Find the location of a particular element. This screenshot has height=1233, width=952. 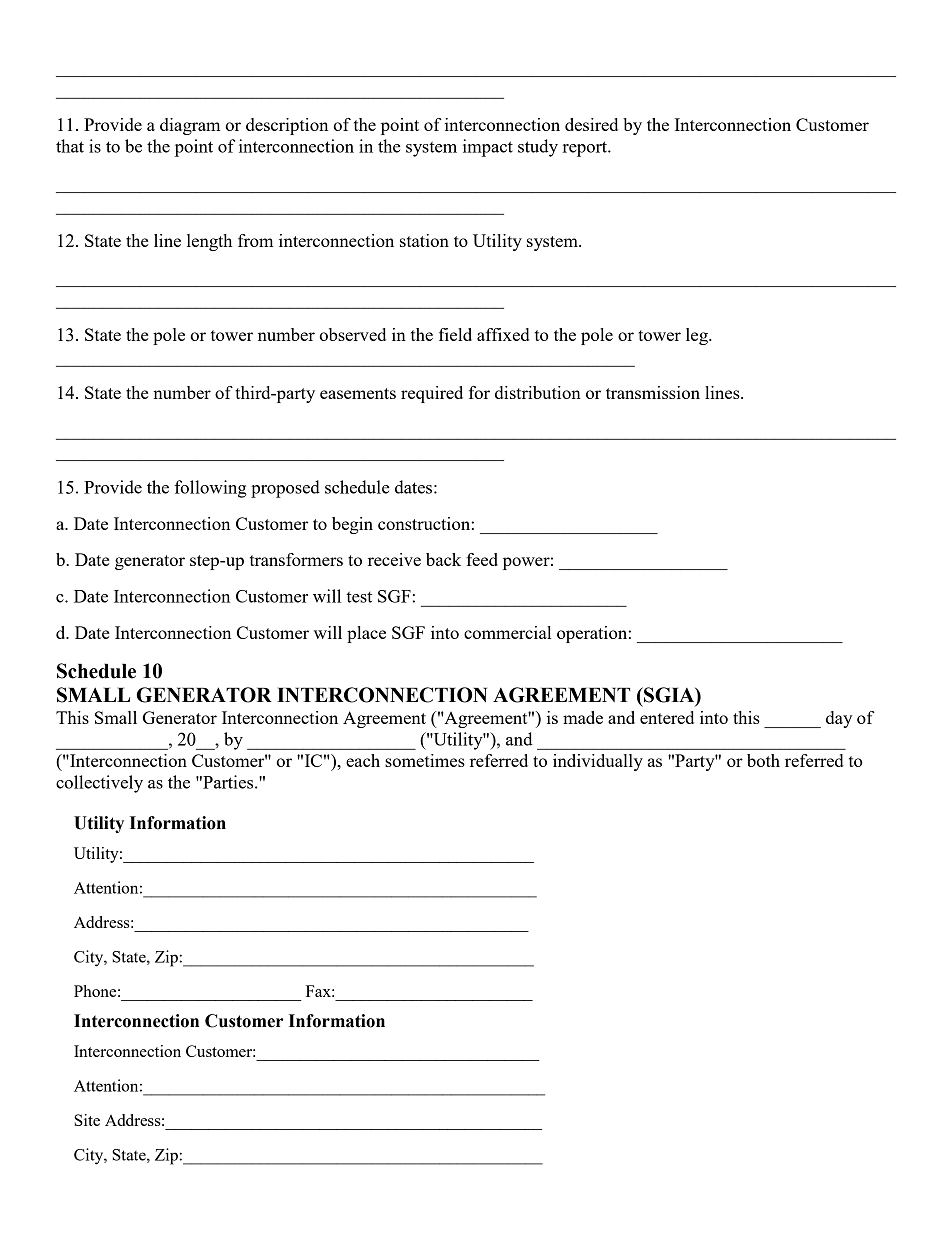

diagram is located at coordinates (190, 126).
